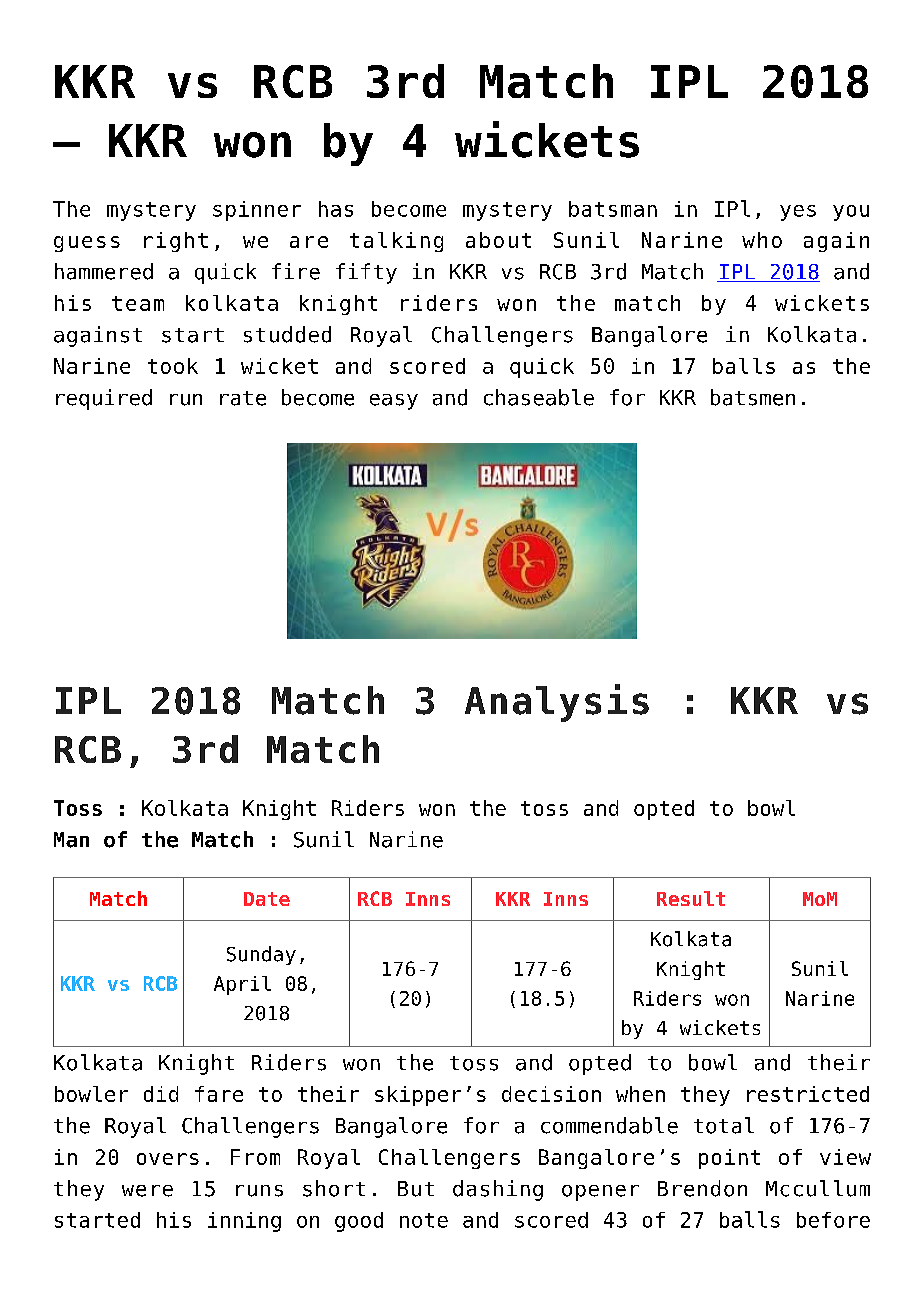 The image size is (924, 1308). What do you see at coordinates (640, 1094) in the screenshot?
I see `when` at bounding box center [640, 1094].
